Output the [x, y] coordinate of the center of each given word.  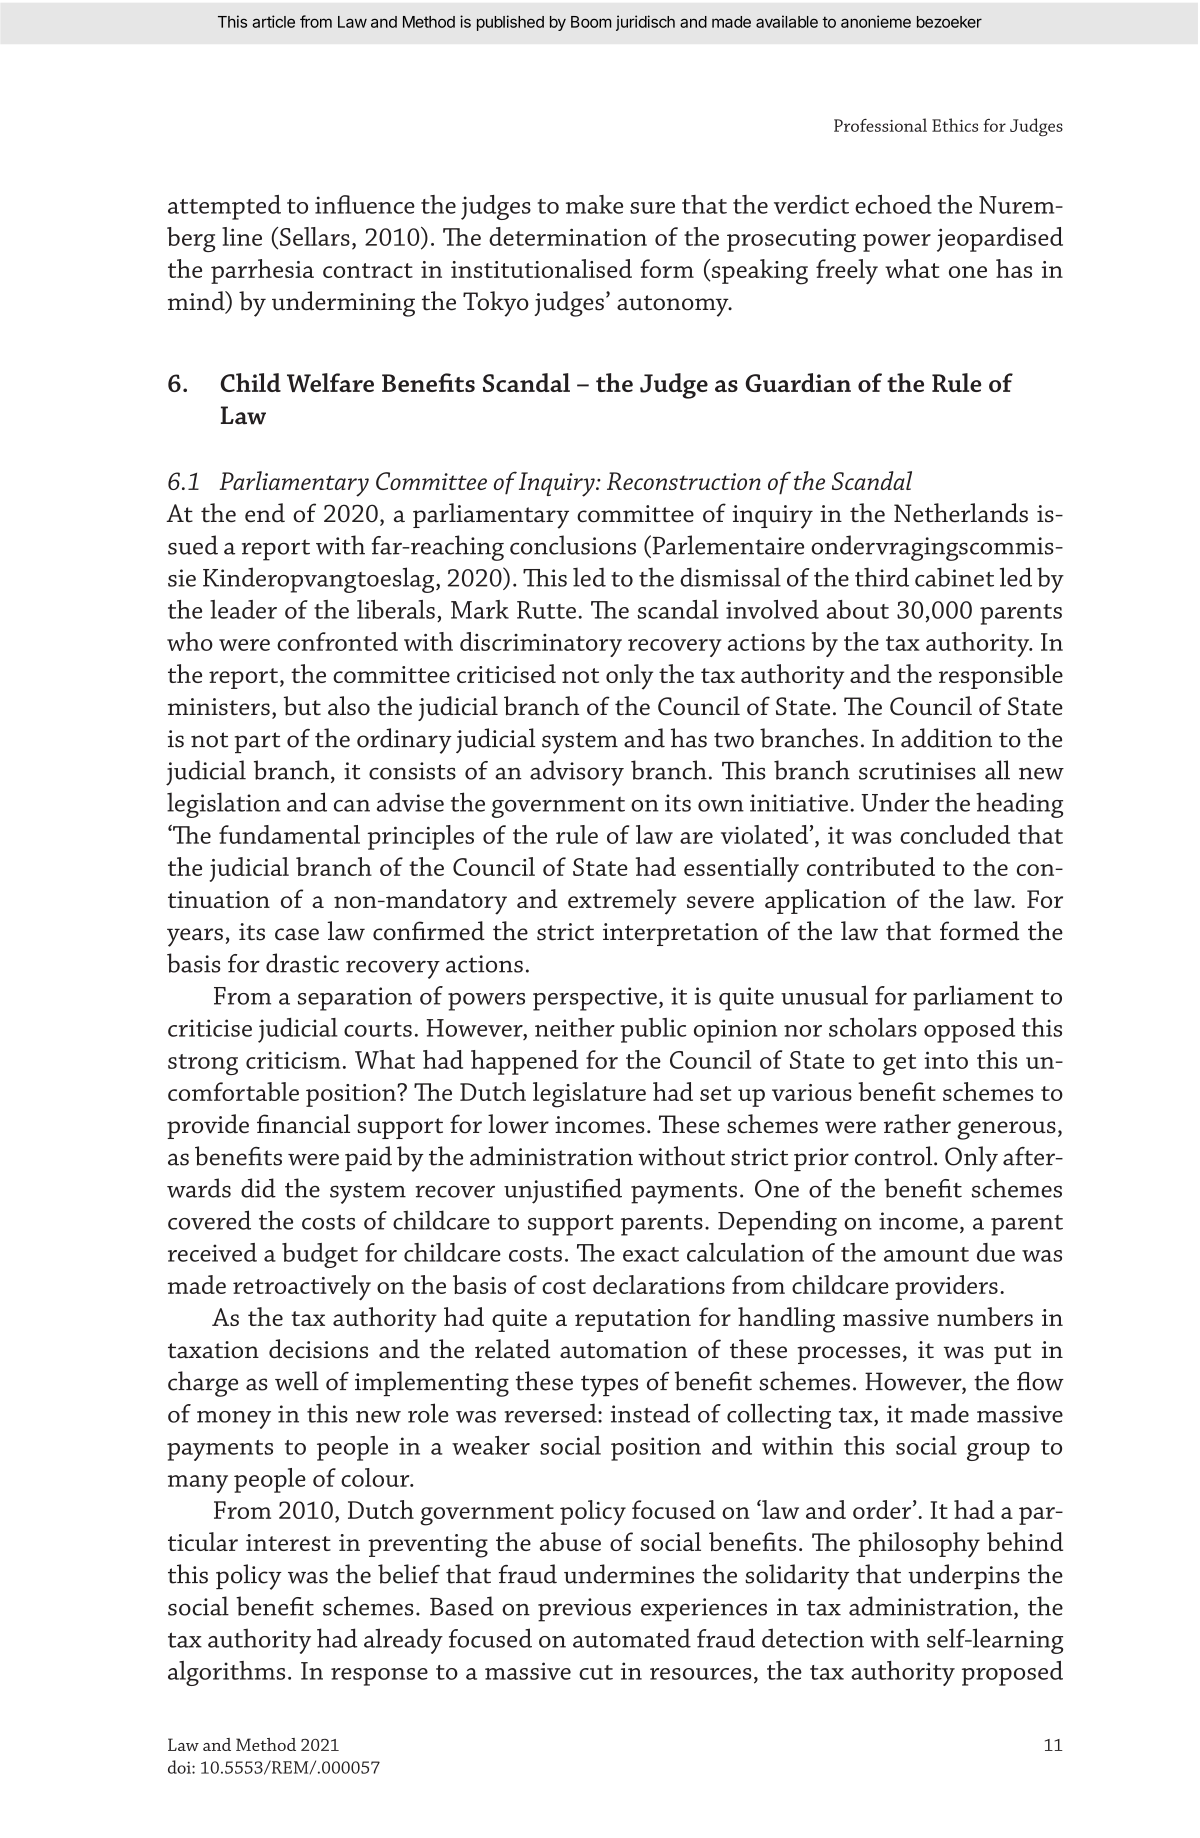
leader [243, 609]
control [895, 1156]
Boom [591, 22]
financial [303, 1124]
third [882, 577]
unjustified [563, 1191]
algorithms [226, 1673]
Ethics [955, 125]
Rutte [546, 610]
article [273, 21]
